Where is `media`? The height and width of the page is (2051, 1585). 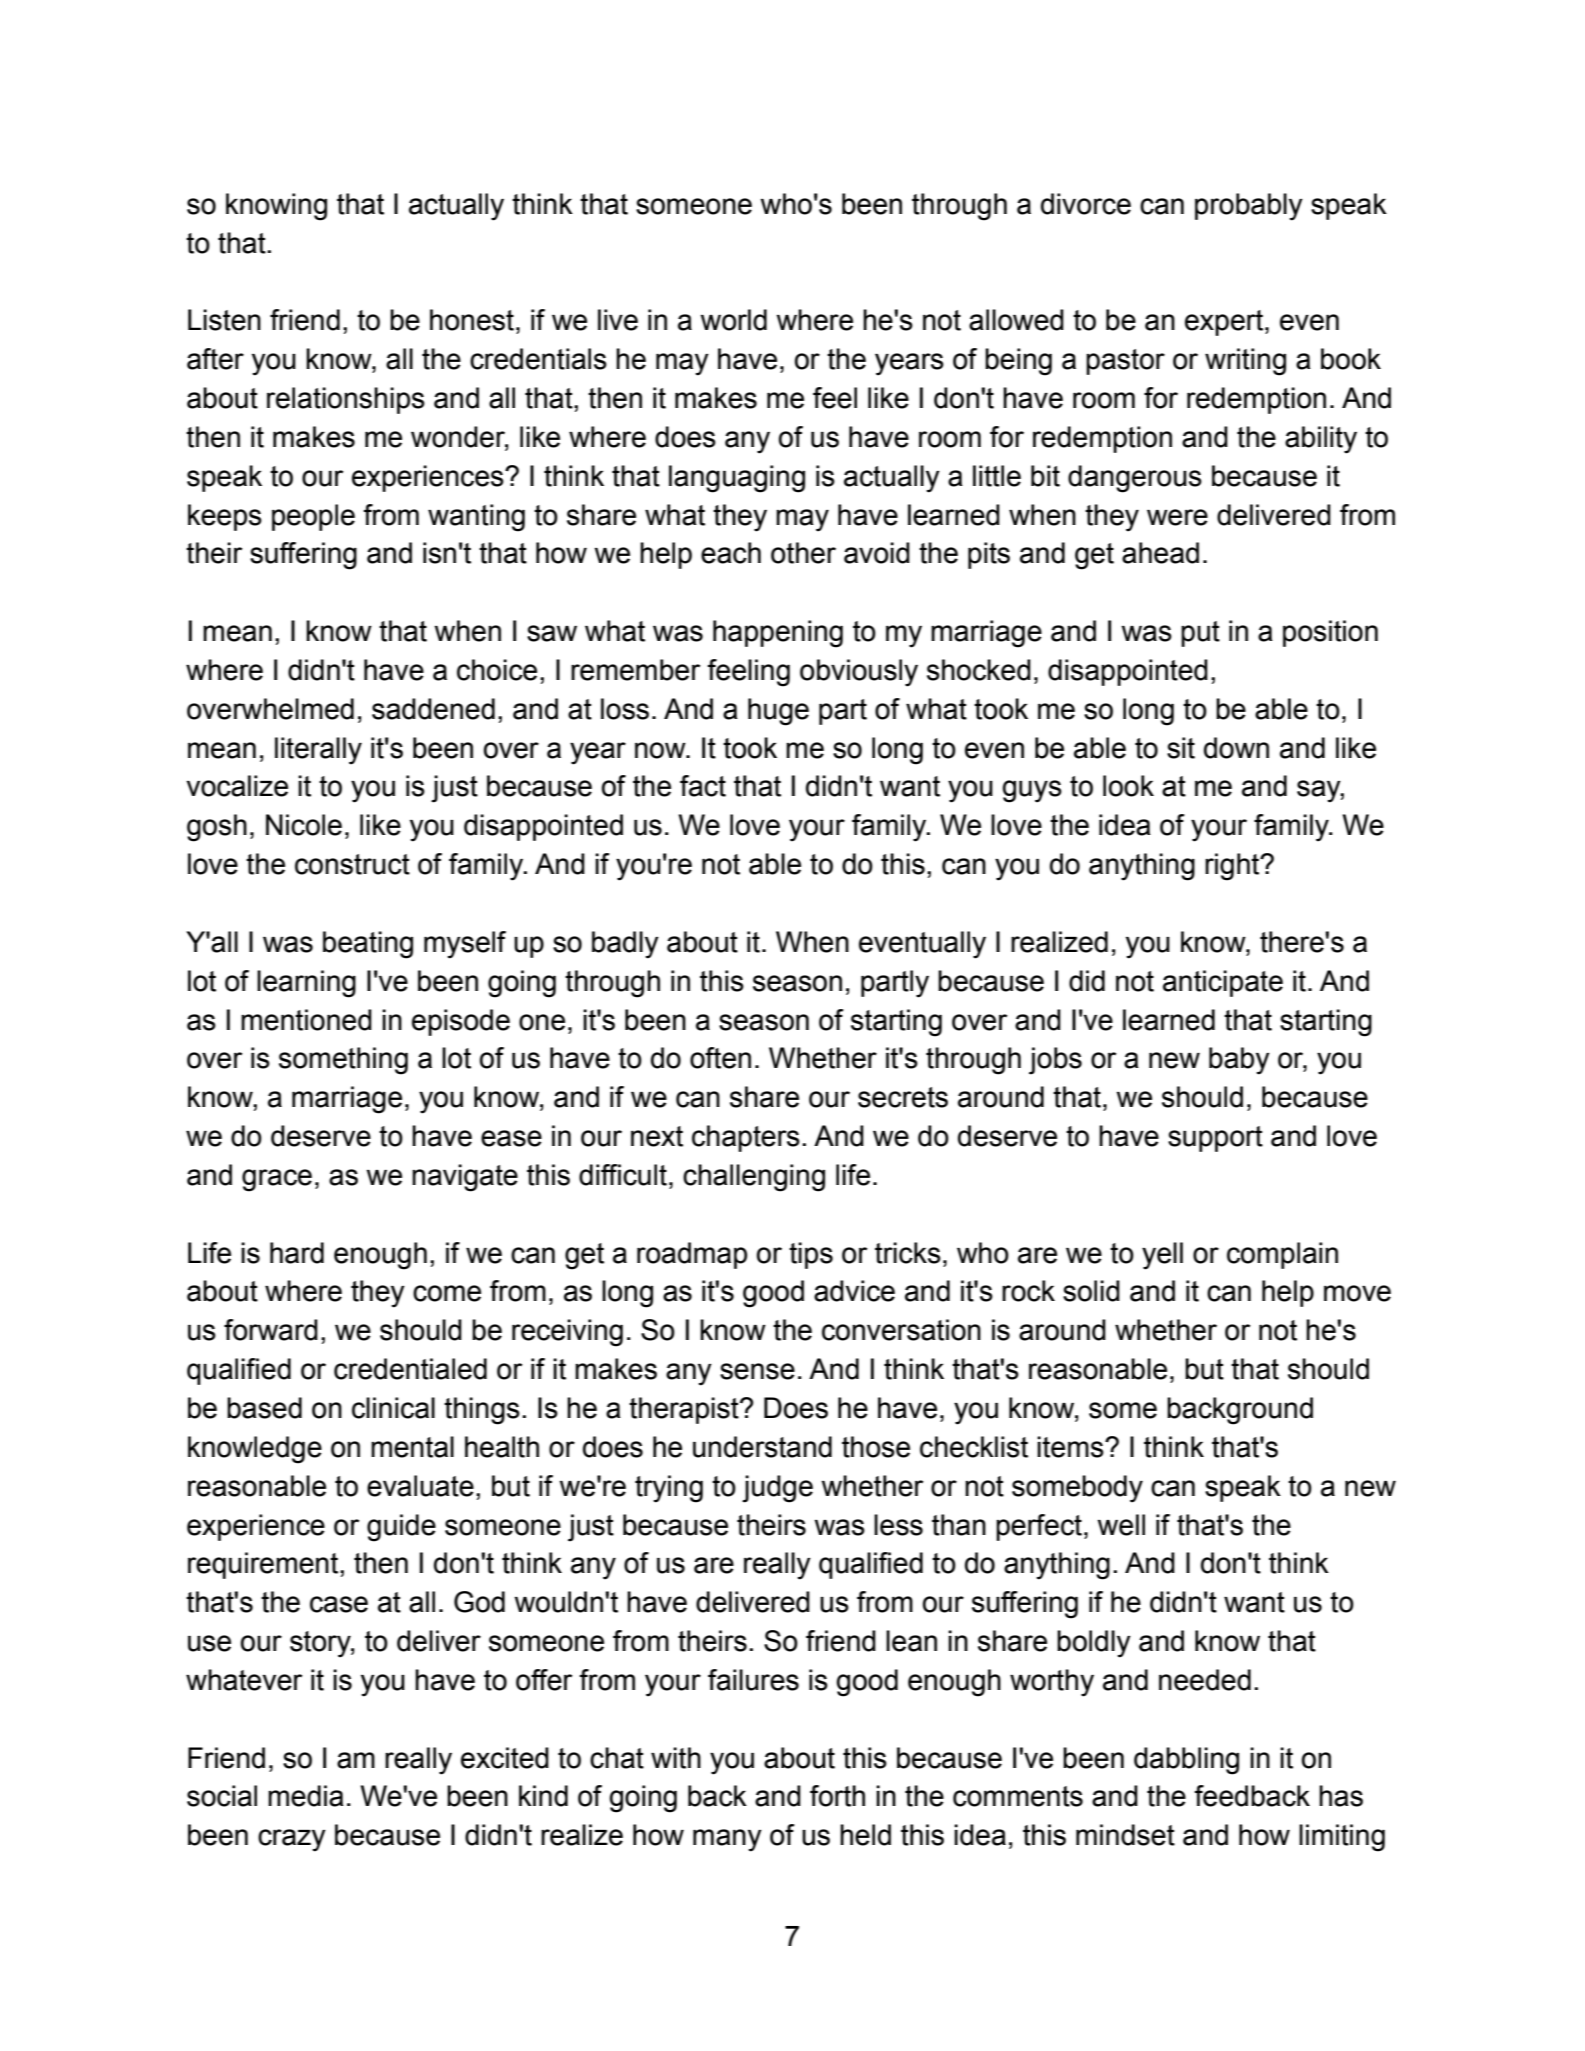
media is located at coordinates (306, 1796).
